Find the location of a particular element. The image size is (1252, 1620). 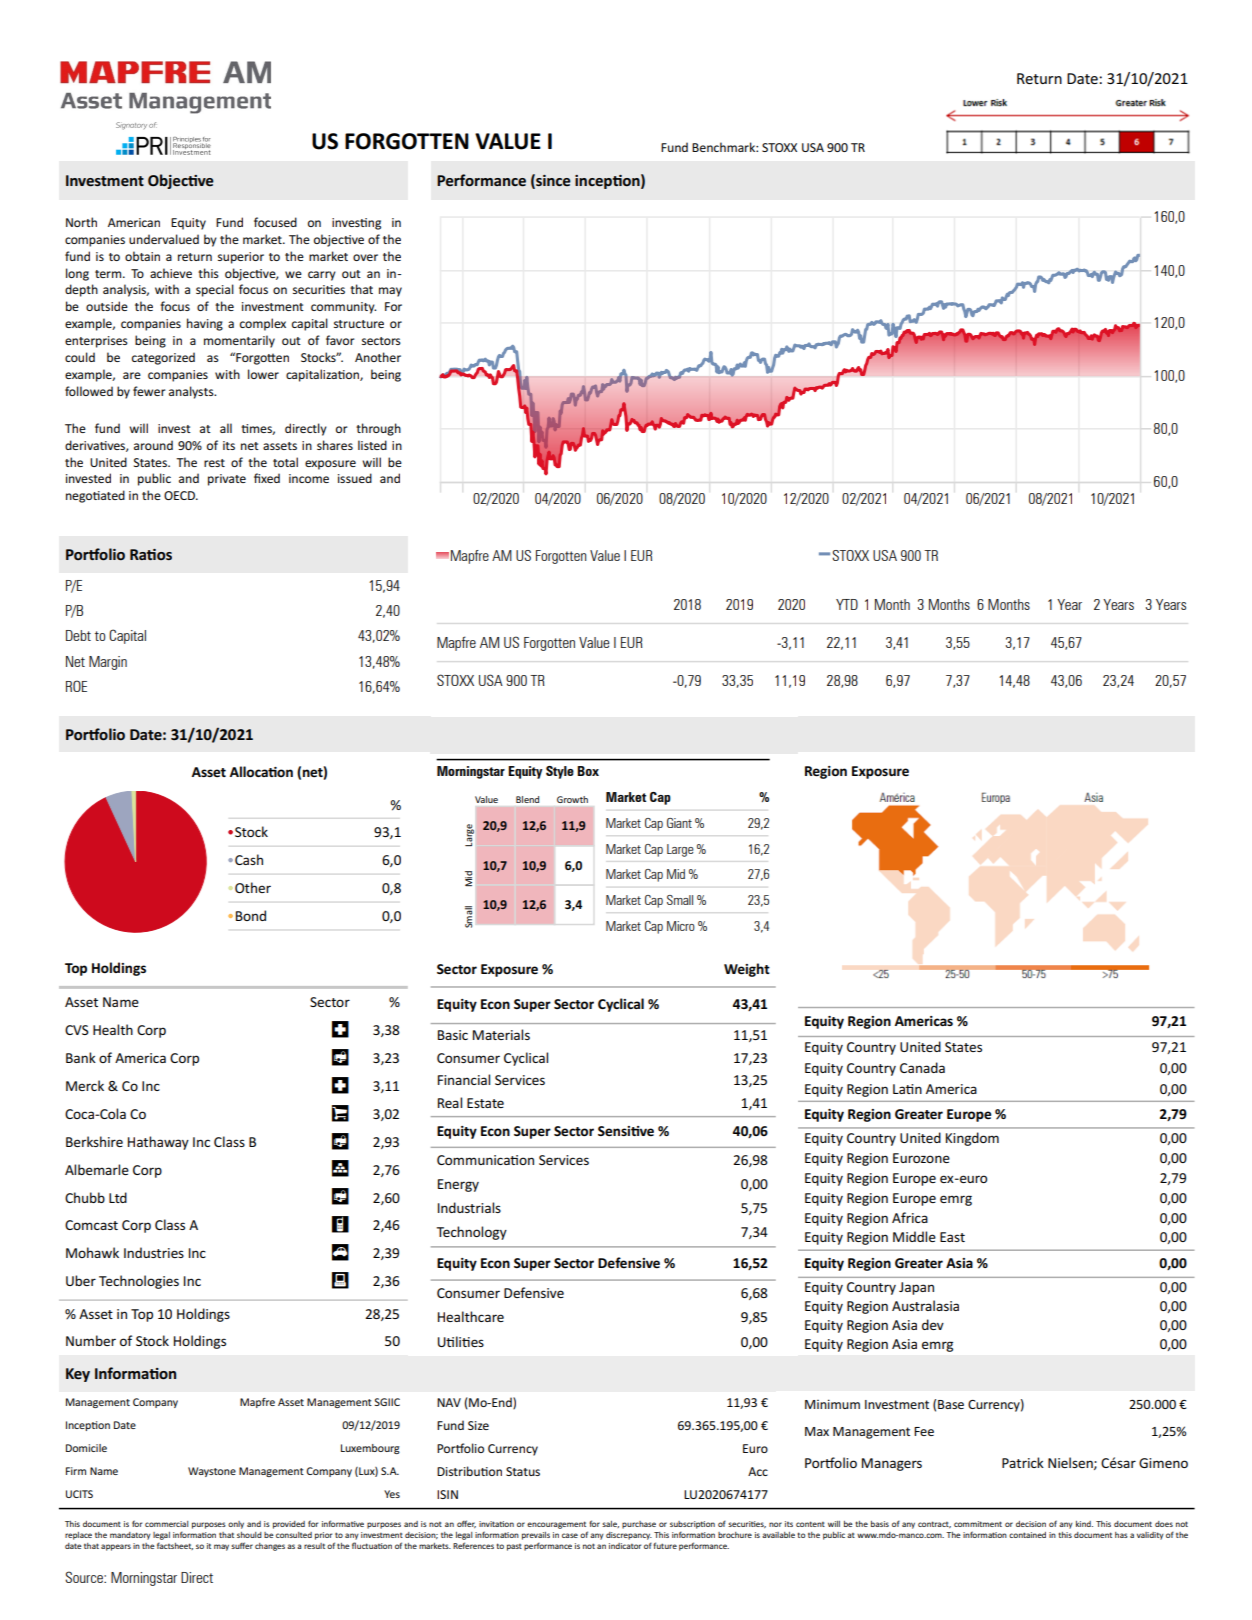

achieve is located at coordinates (171, 273).
